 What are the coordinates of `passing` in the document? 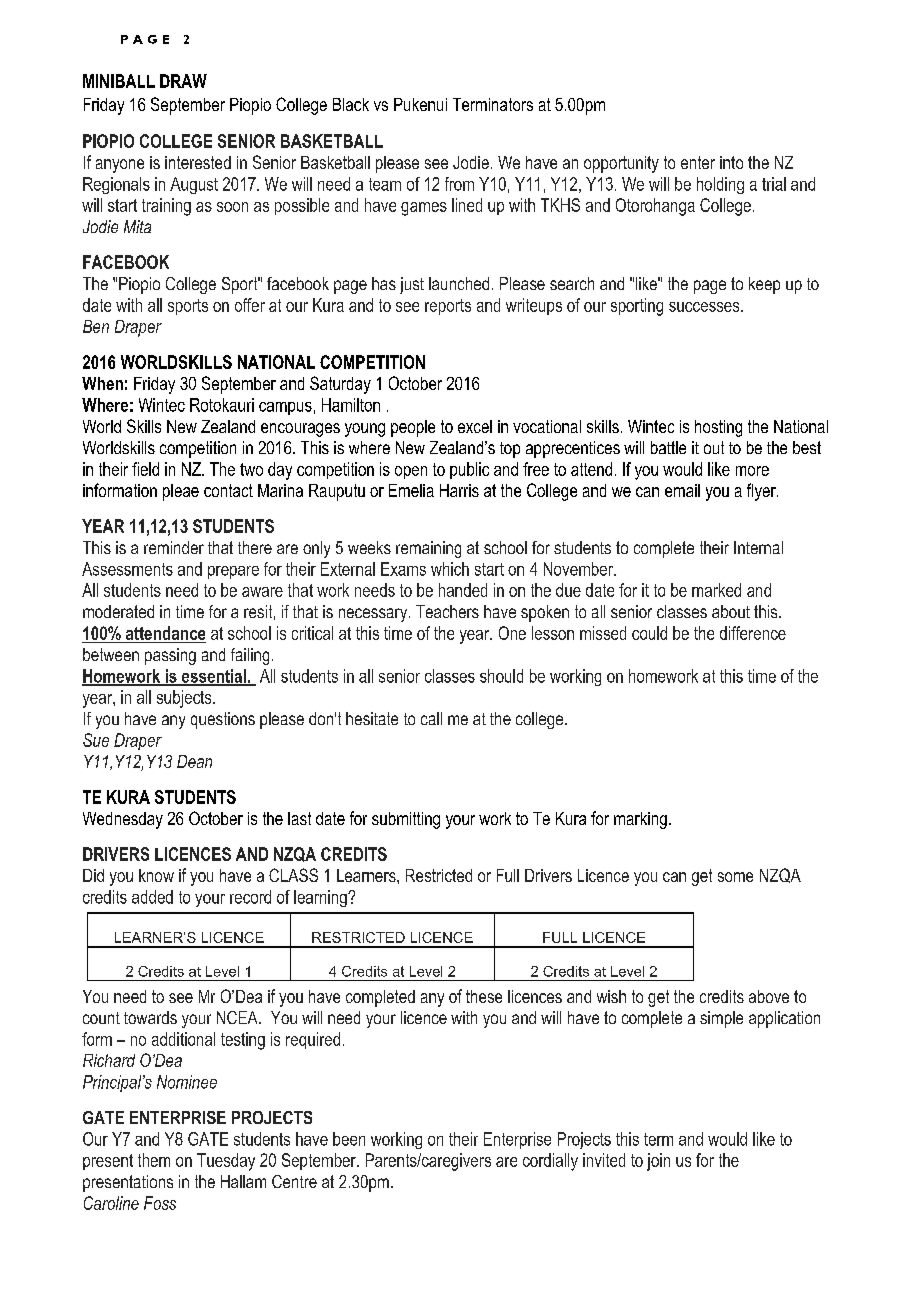 It's located at (170, 656).
